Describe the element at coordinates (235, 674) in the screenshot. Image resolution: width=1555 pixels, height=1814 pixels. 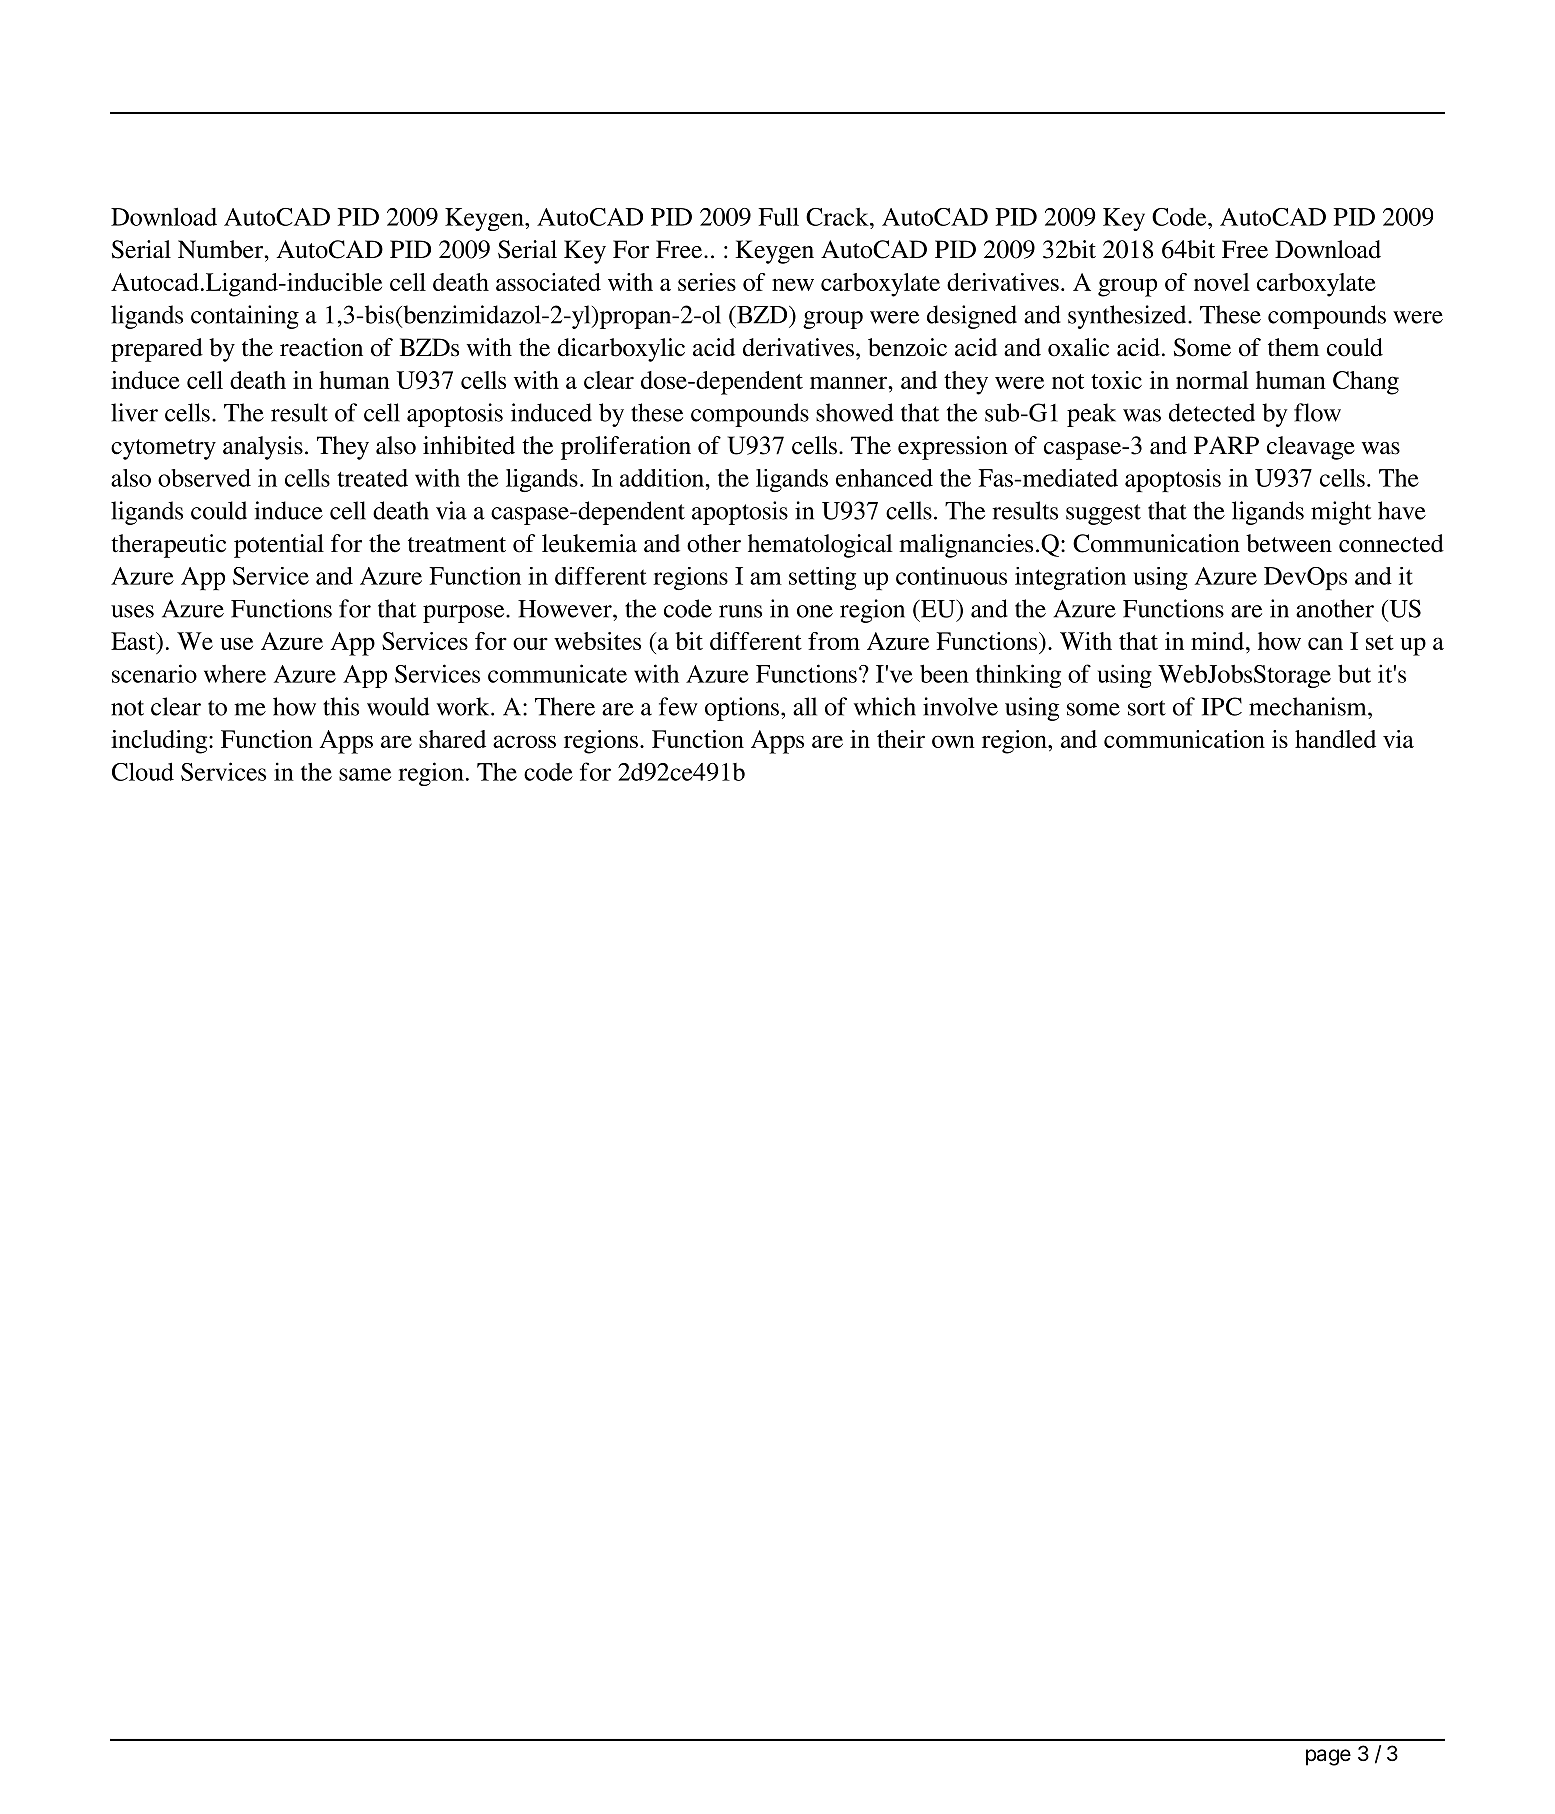
I see `where` at that location.
